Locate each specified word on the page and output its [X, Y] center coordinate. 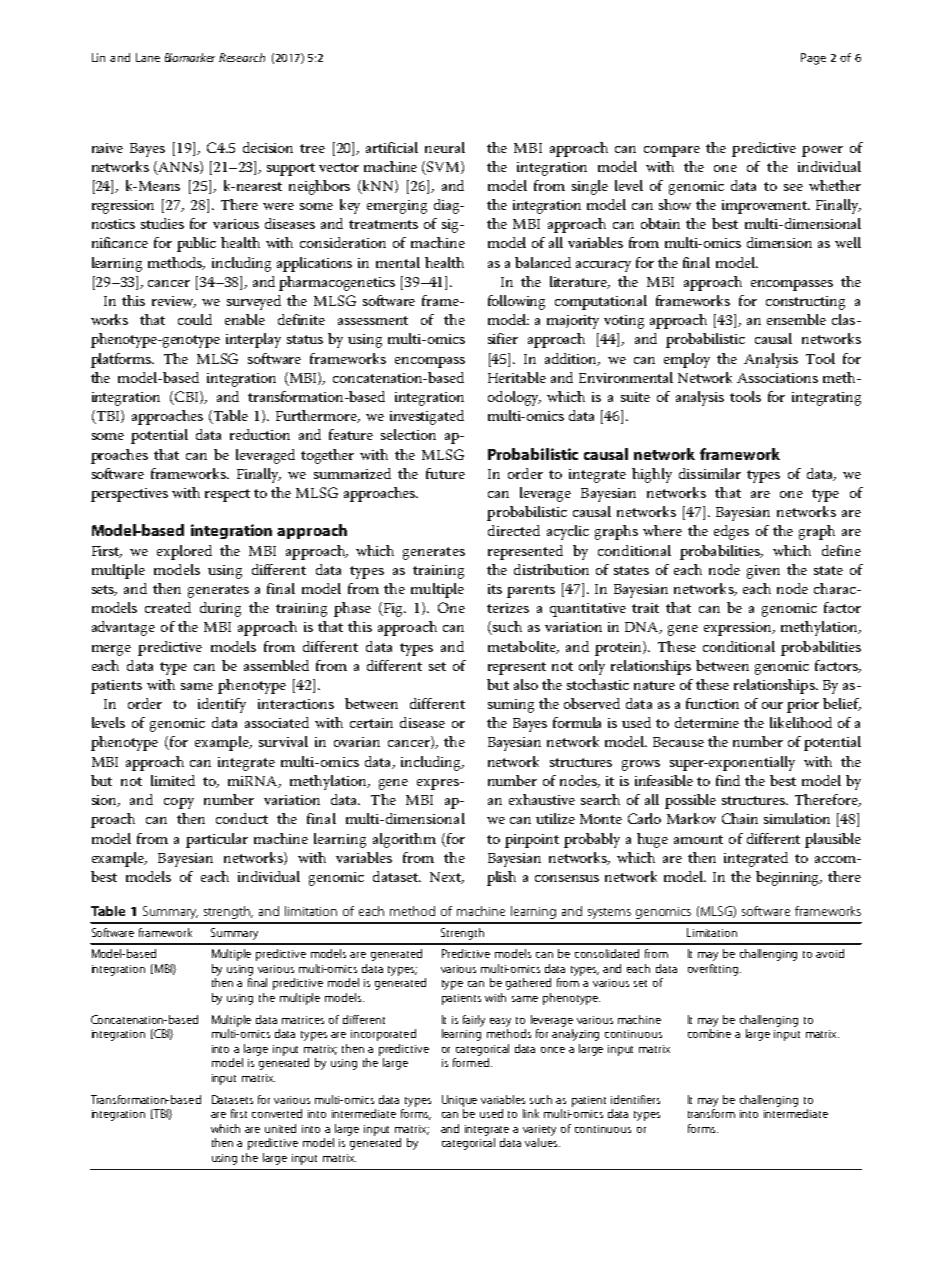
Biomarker [190, 57]
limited [173, 780]
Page [813, 59]
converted [277, 1113]
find [728, 780]
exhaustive [542, 799]
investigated [427, 417]
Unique [459, 1101]
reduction [260, 434]
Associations [777, 378]
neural [445, 147]
